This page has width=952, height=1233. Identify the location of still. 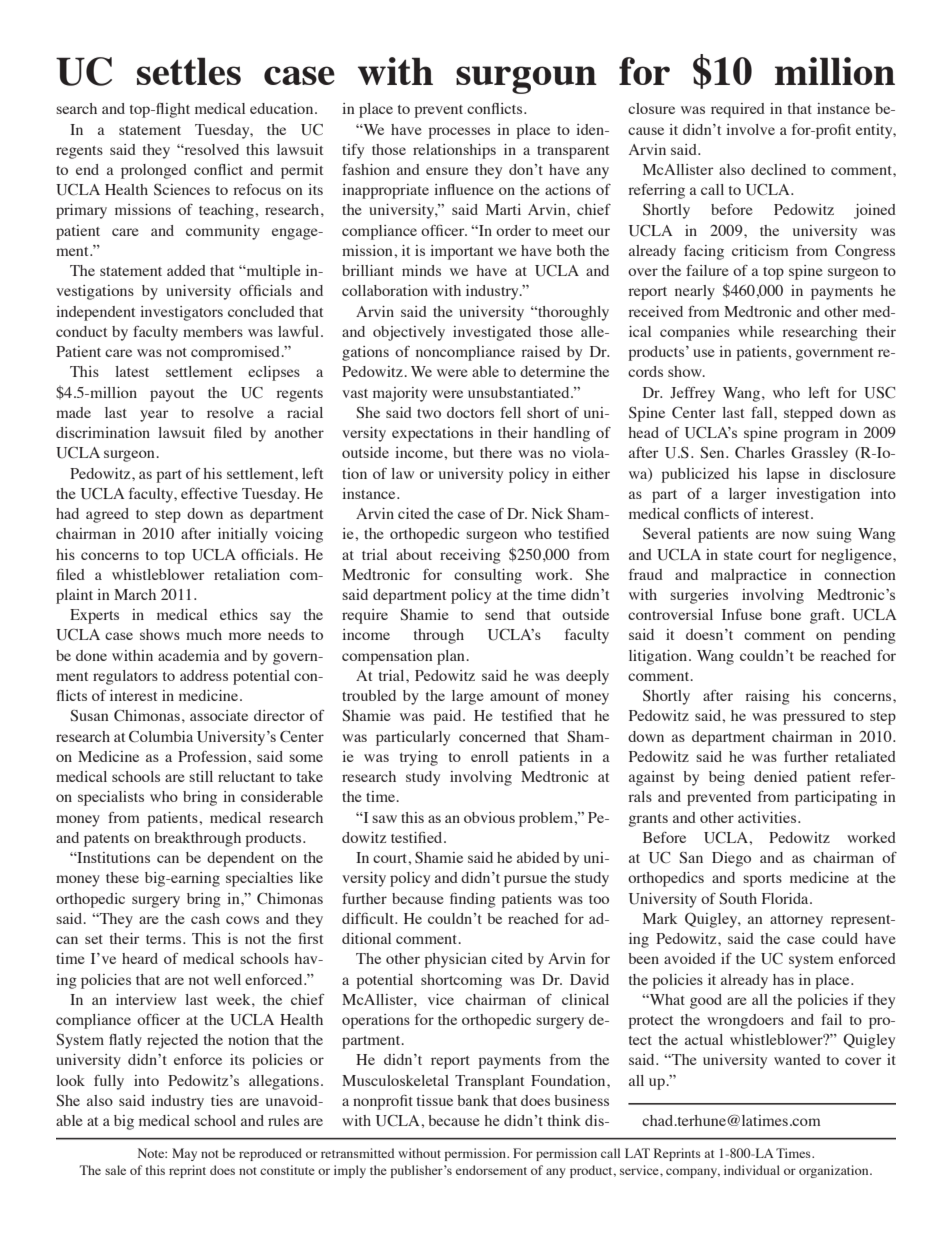
(201, 776).
